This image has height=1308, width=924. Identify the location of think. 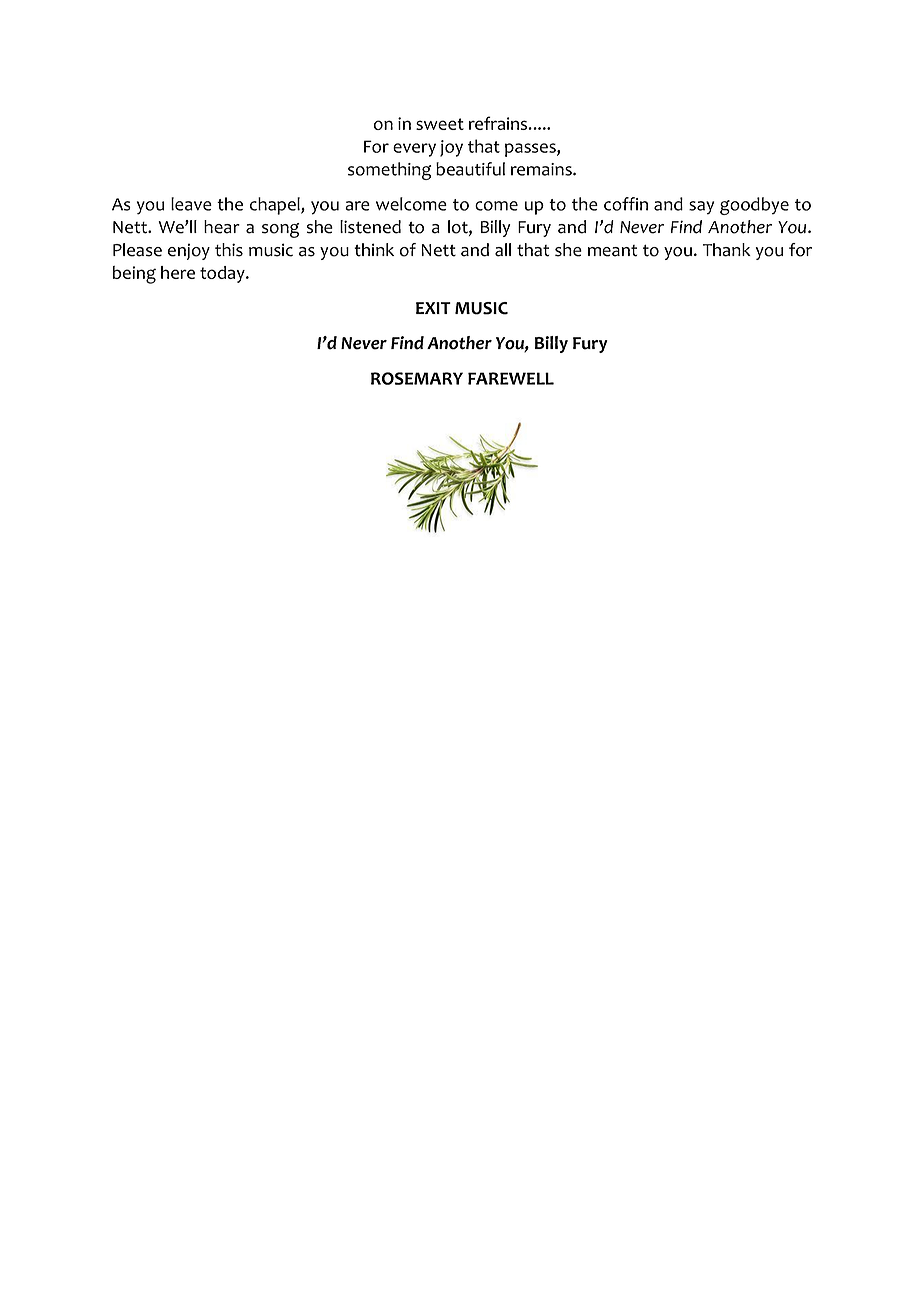
(374, 250).
